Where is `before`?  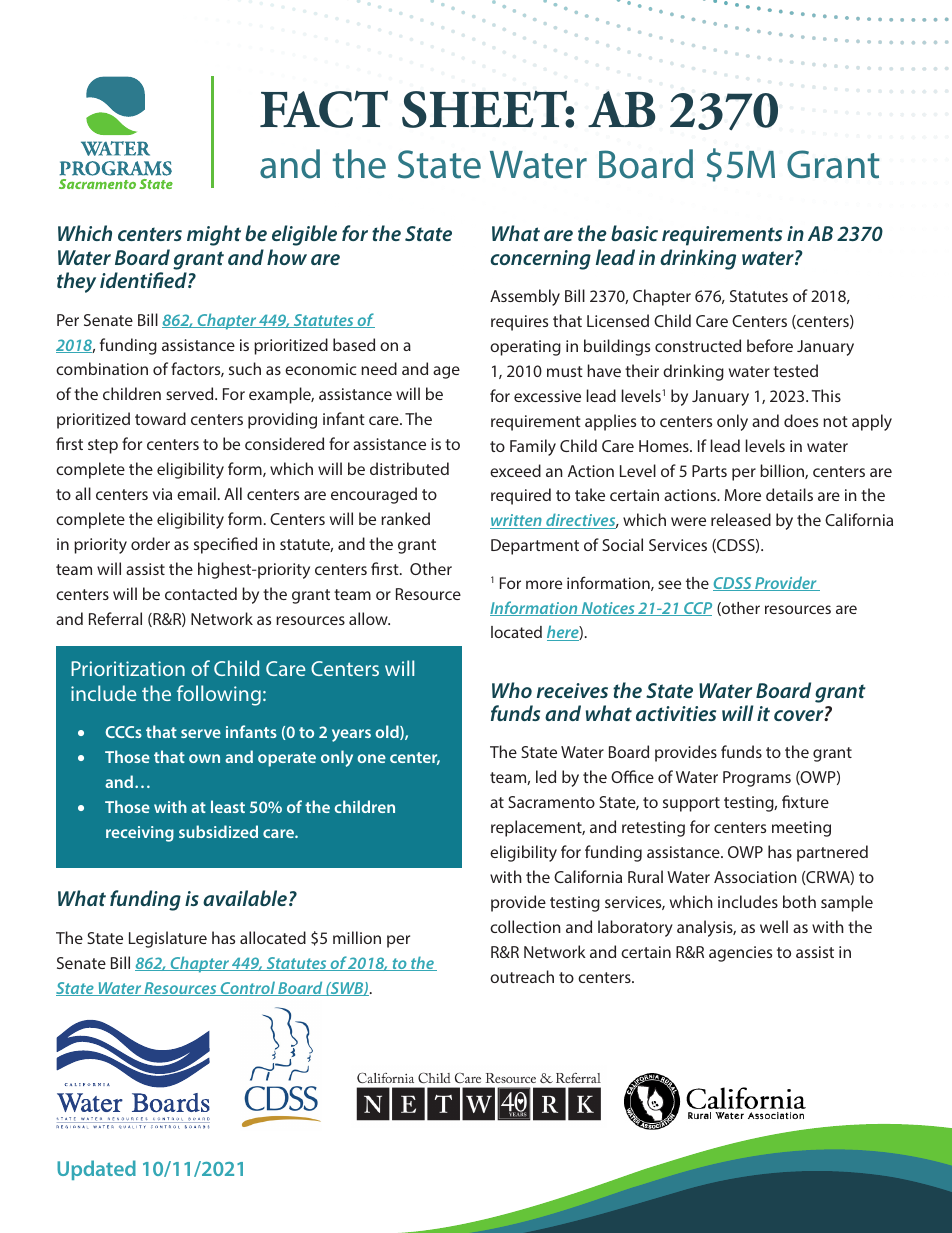 before is located at coordinates (770, 345).
